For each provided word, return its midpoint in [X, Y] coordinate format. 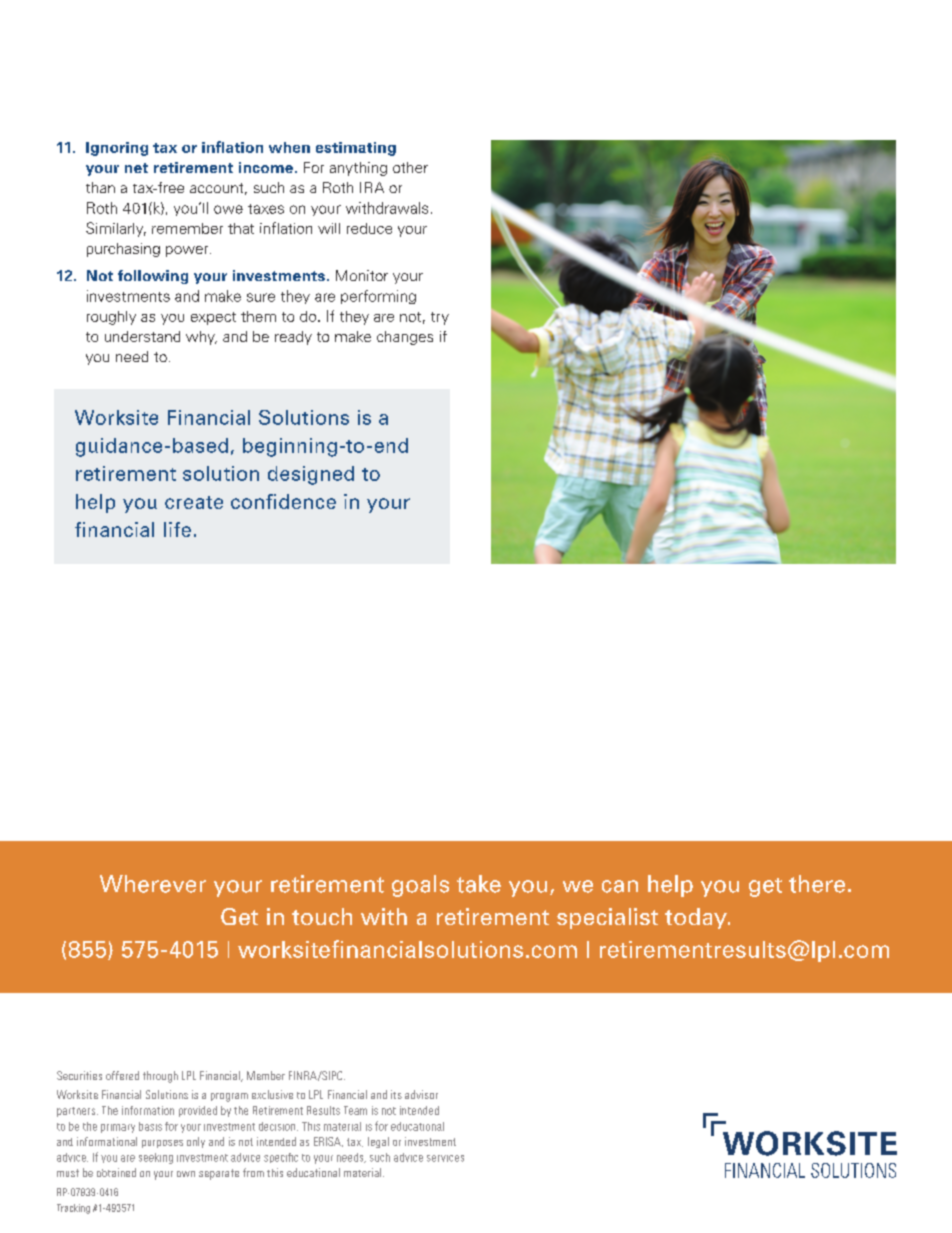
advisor [421, 1094]
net [136, 168]
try [440, 318]
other [410, 167]
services [445, 1158]
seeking [156, 1158]
